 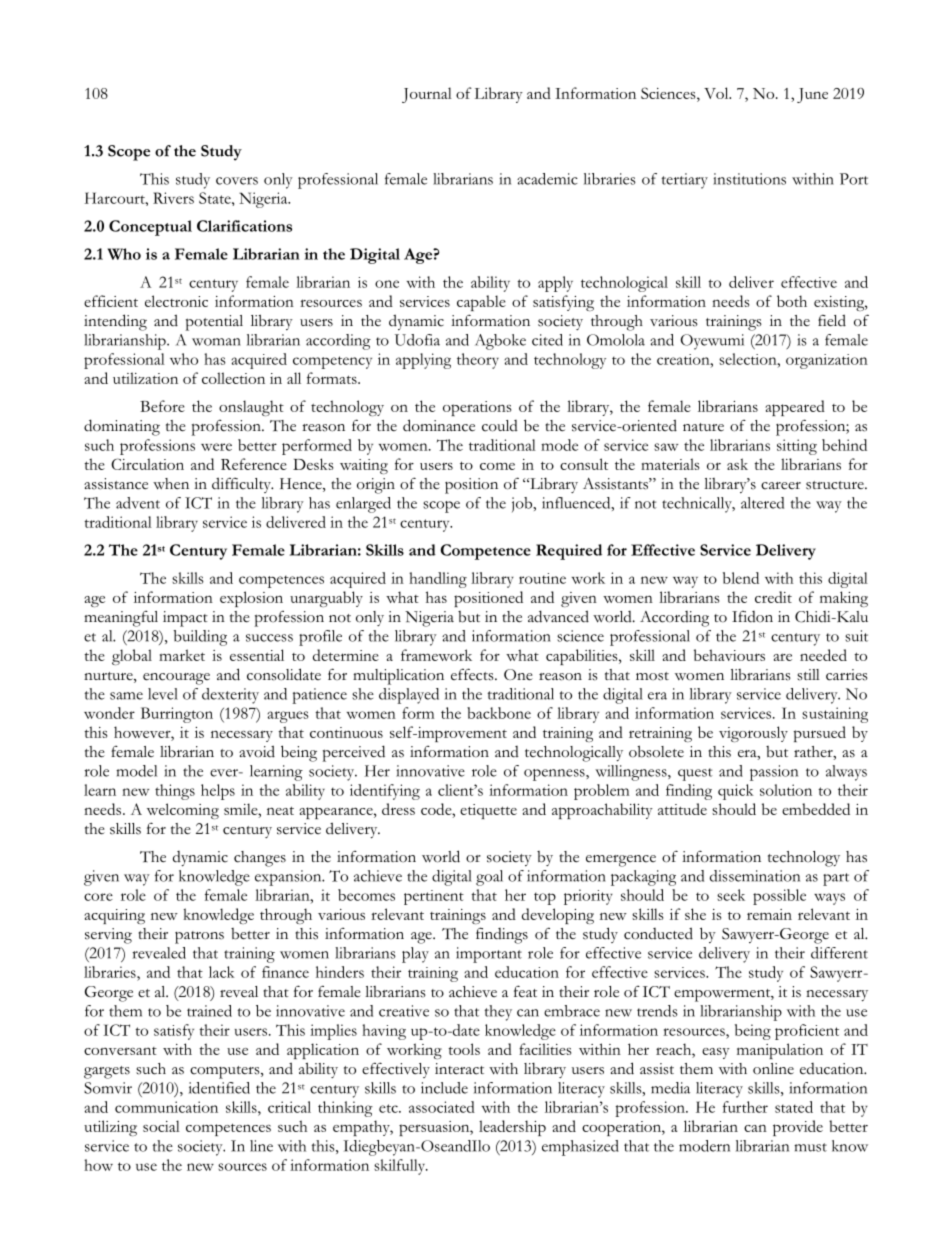 What do you see at coordinates (237, 181) in the page?
I see `covers` at bounding box center [237, 181].
